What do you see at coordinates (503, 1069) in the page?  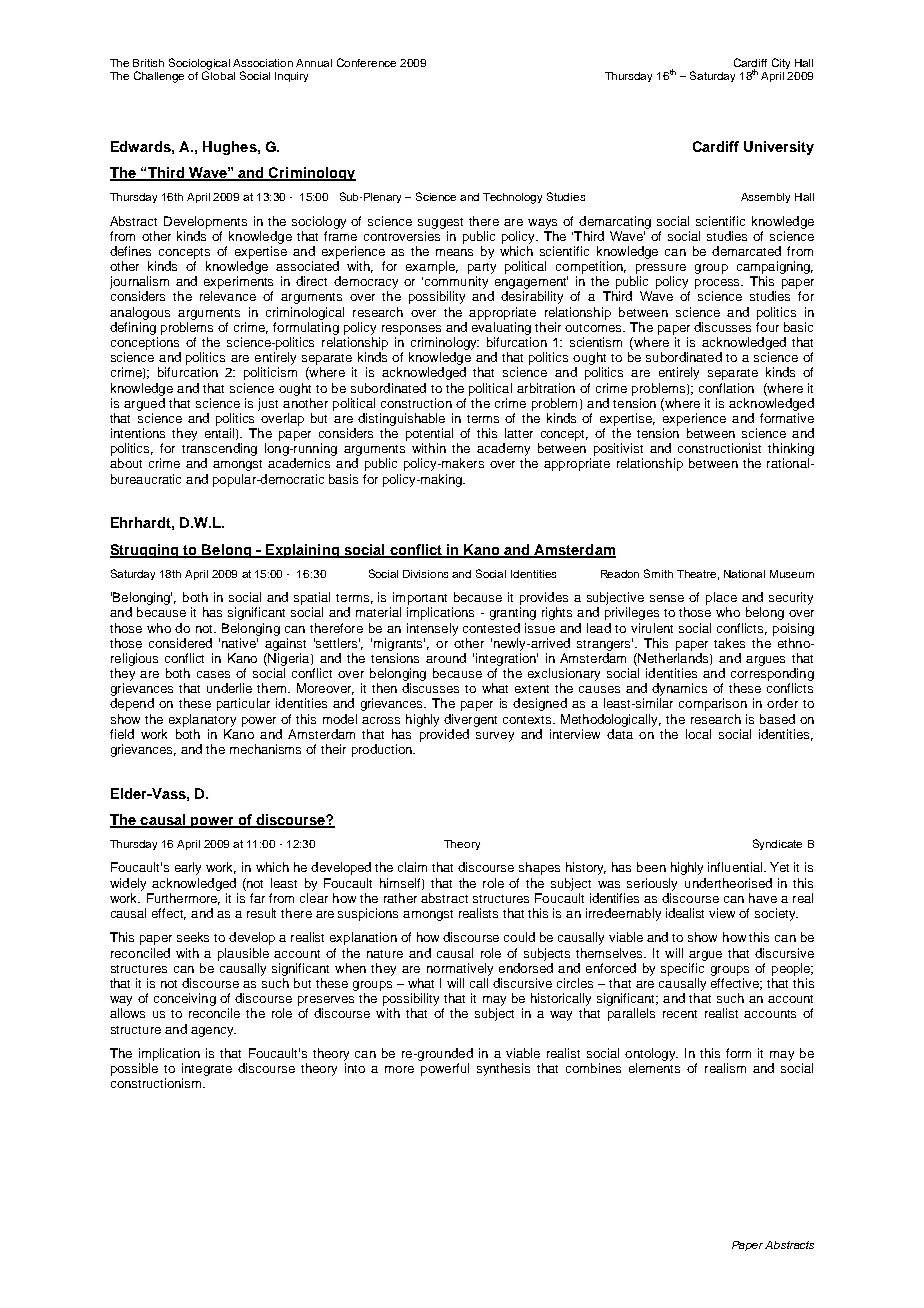 I see `synthesis` at bounding box center [503, 1069].
